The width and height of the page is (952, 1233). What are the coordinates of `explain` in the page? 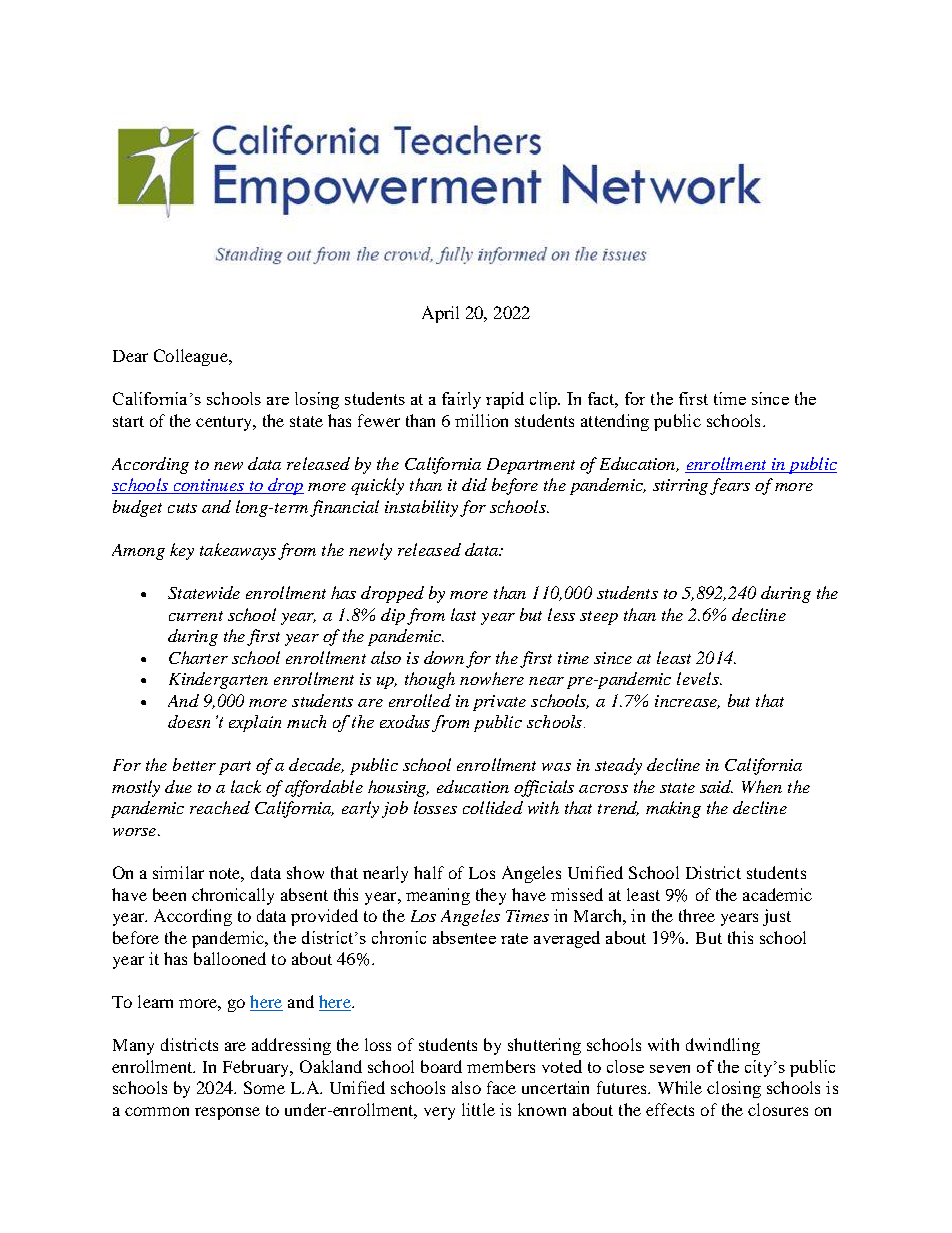 It's located at (255, 723).
